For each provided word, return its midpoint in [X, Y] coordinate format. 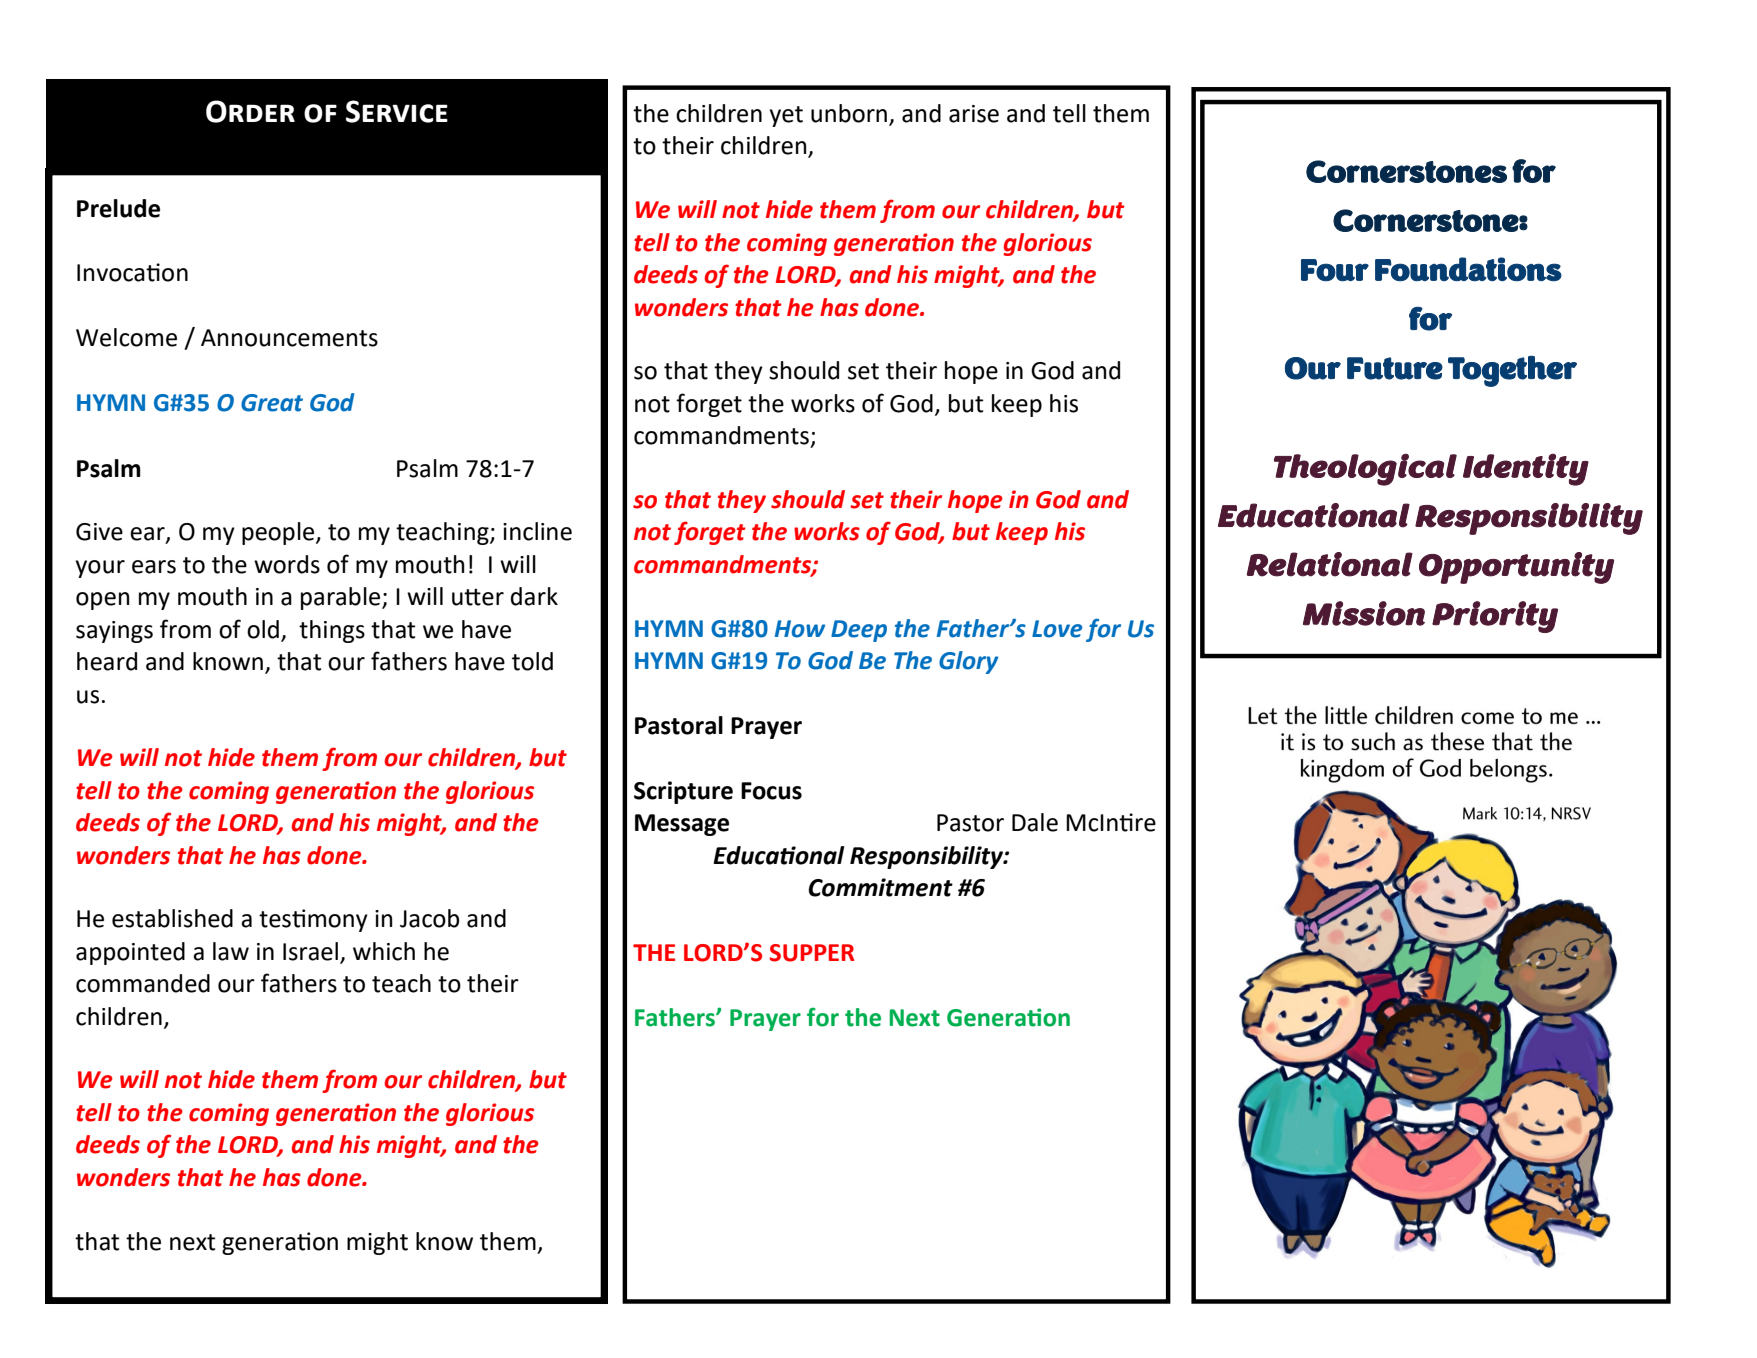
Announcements [289, 338]
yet [786, 116]
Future [1395, 368]
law [231, 951]
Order [250, 111]
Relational [1329, 564]
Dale [1035, 822]
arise [974, 114]
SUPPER [812, 953]
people [279, 533]
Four [1335, 270]
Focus [771, 791]
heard [107, 661]
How [800, 629]
